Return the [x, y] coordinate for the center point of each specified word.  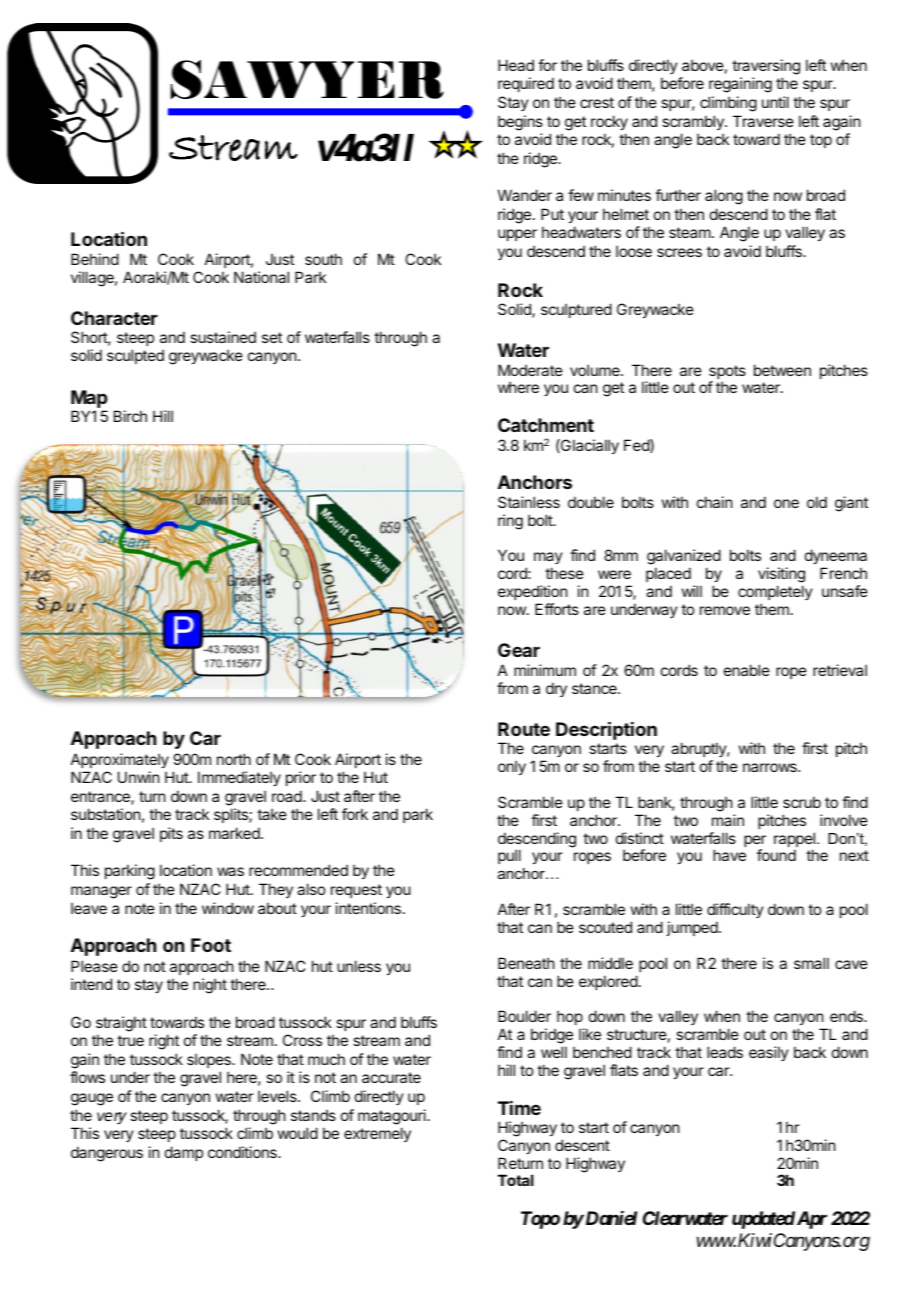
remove [725, 610]
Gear [519, 650]
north [234, 759]
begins [520, 123]
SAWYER [307, 79]
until [775, 102]
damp [184, 1153]
